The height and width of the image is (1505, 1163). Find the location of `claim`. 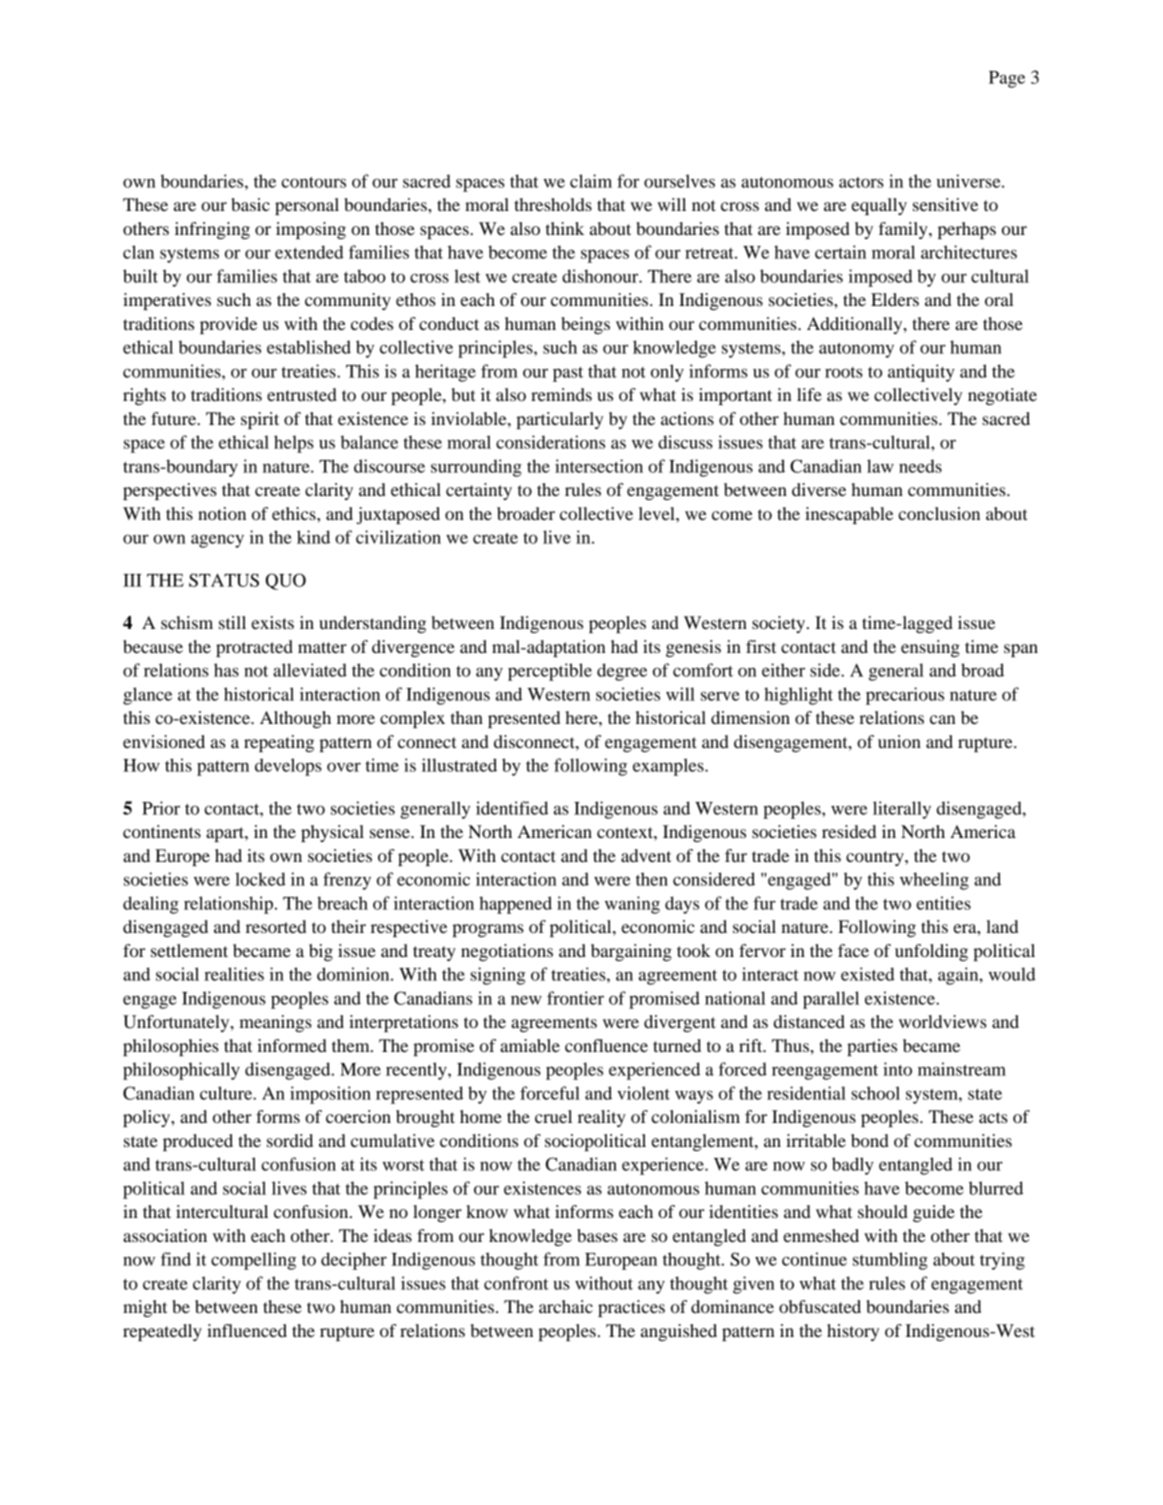

claim is located at coordinates (591, 181).
